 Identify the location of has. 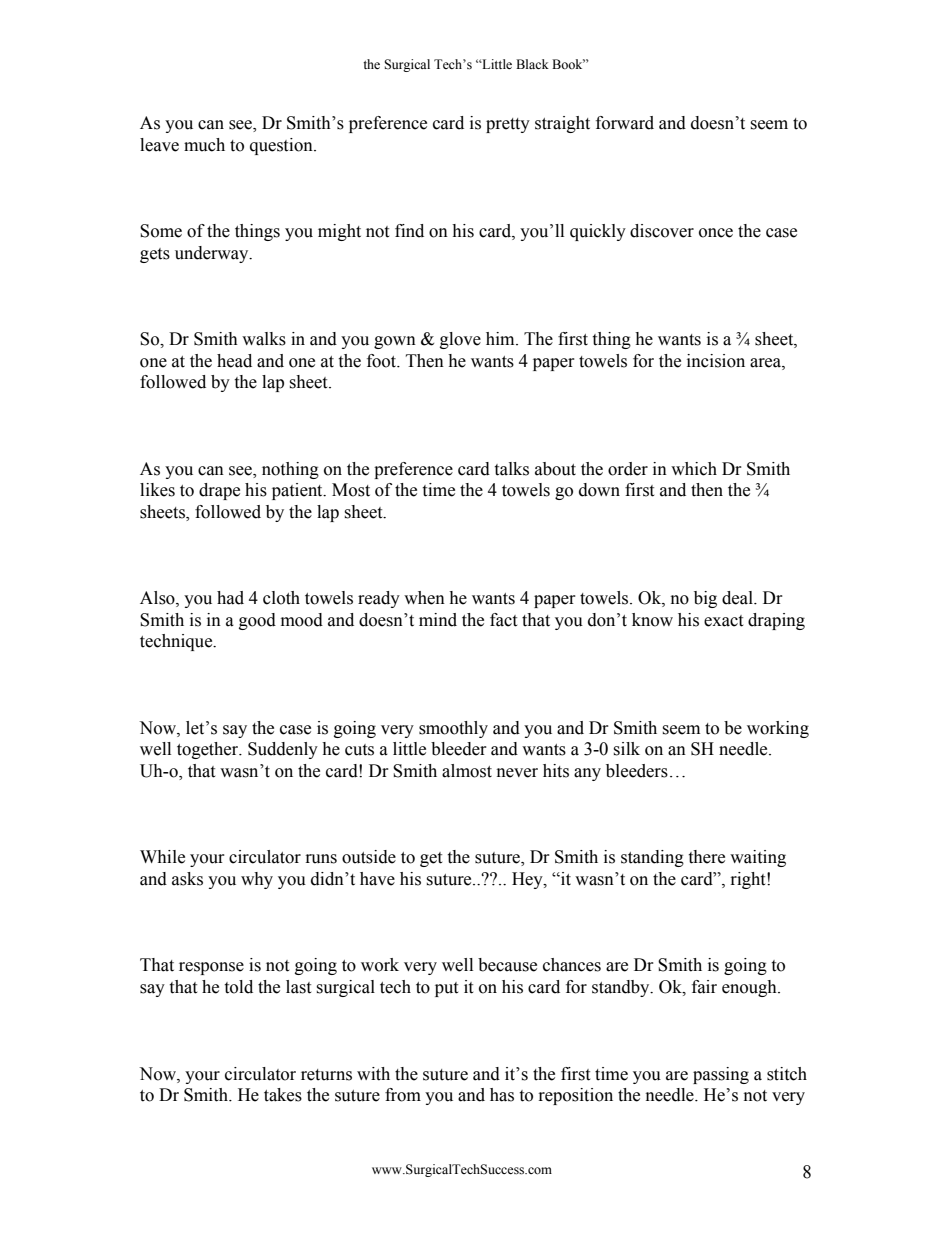
(502, 1095).
